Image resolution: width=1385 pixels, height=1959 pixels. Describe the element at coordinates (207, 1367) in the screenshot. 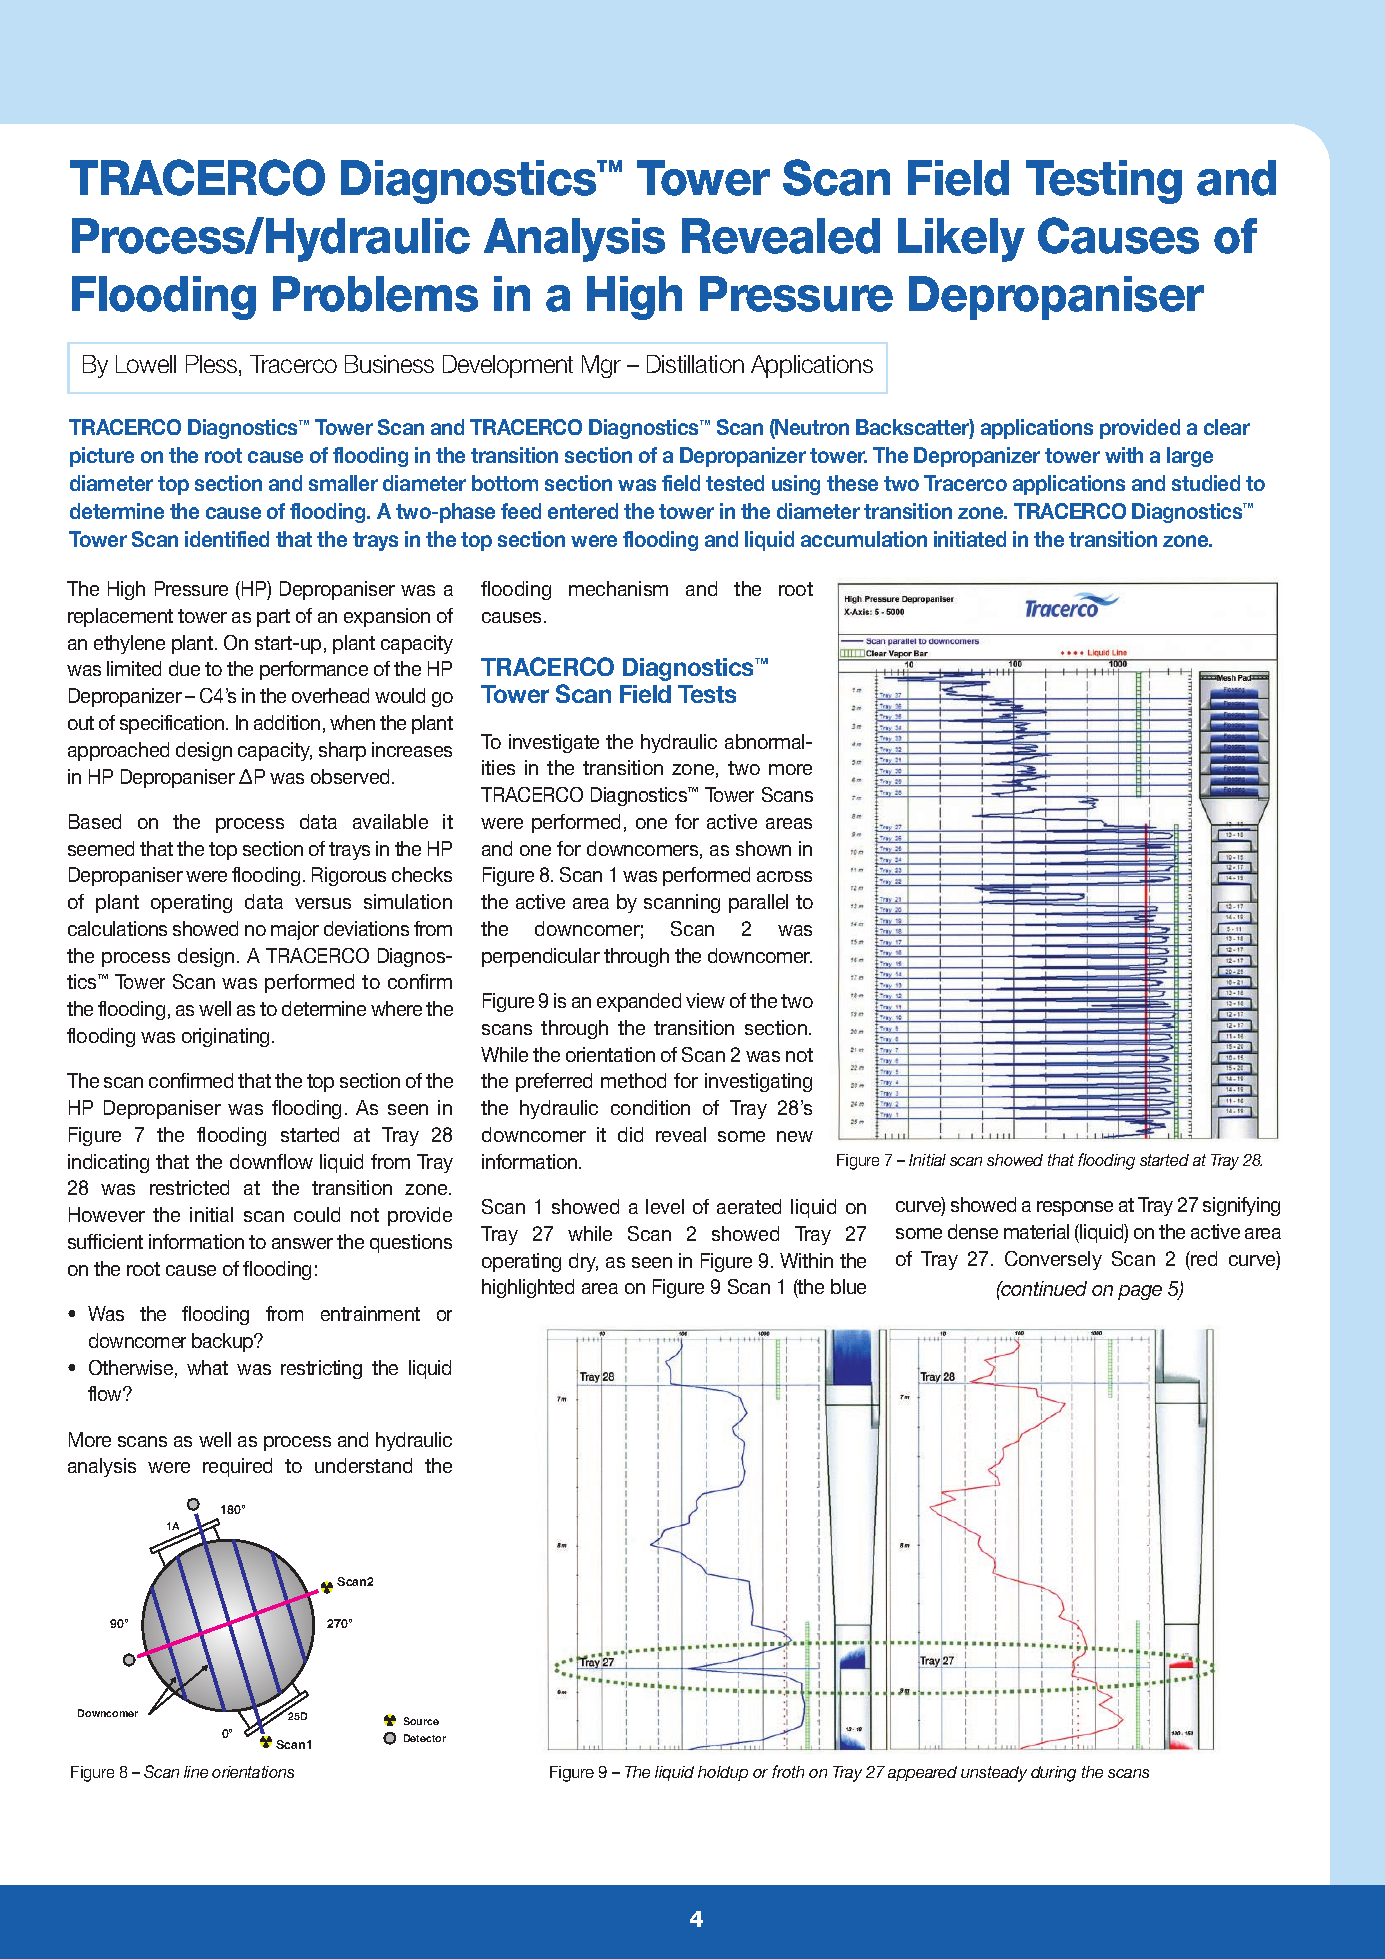

I see `what` at that location.
